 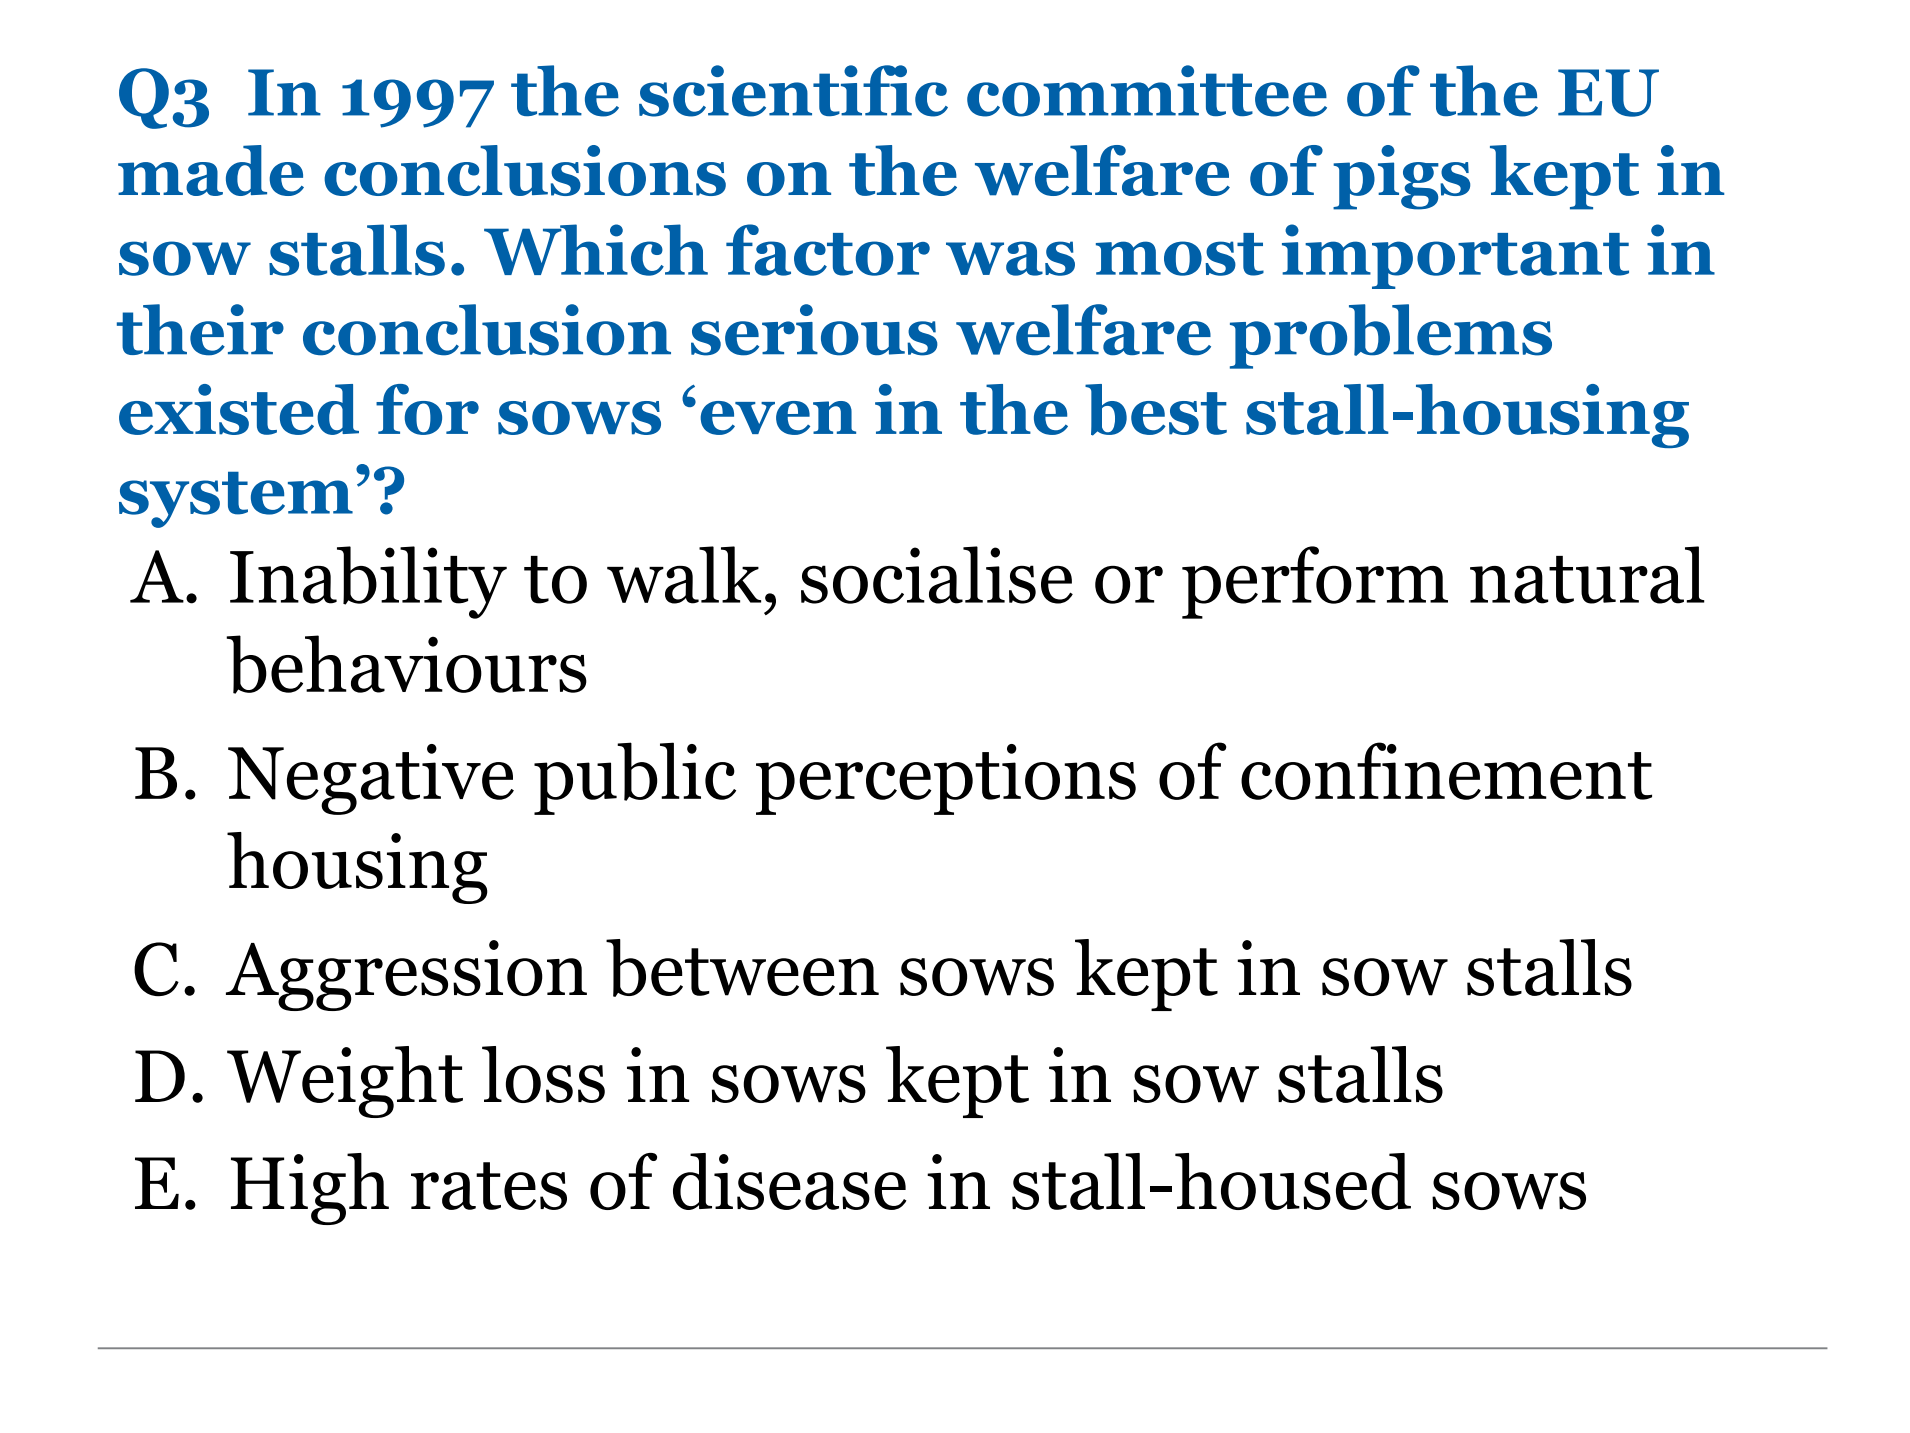 I want to click on best, so click(x=1156, y=410).
